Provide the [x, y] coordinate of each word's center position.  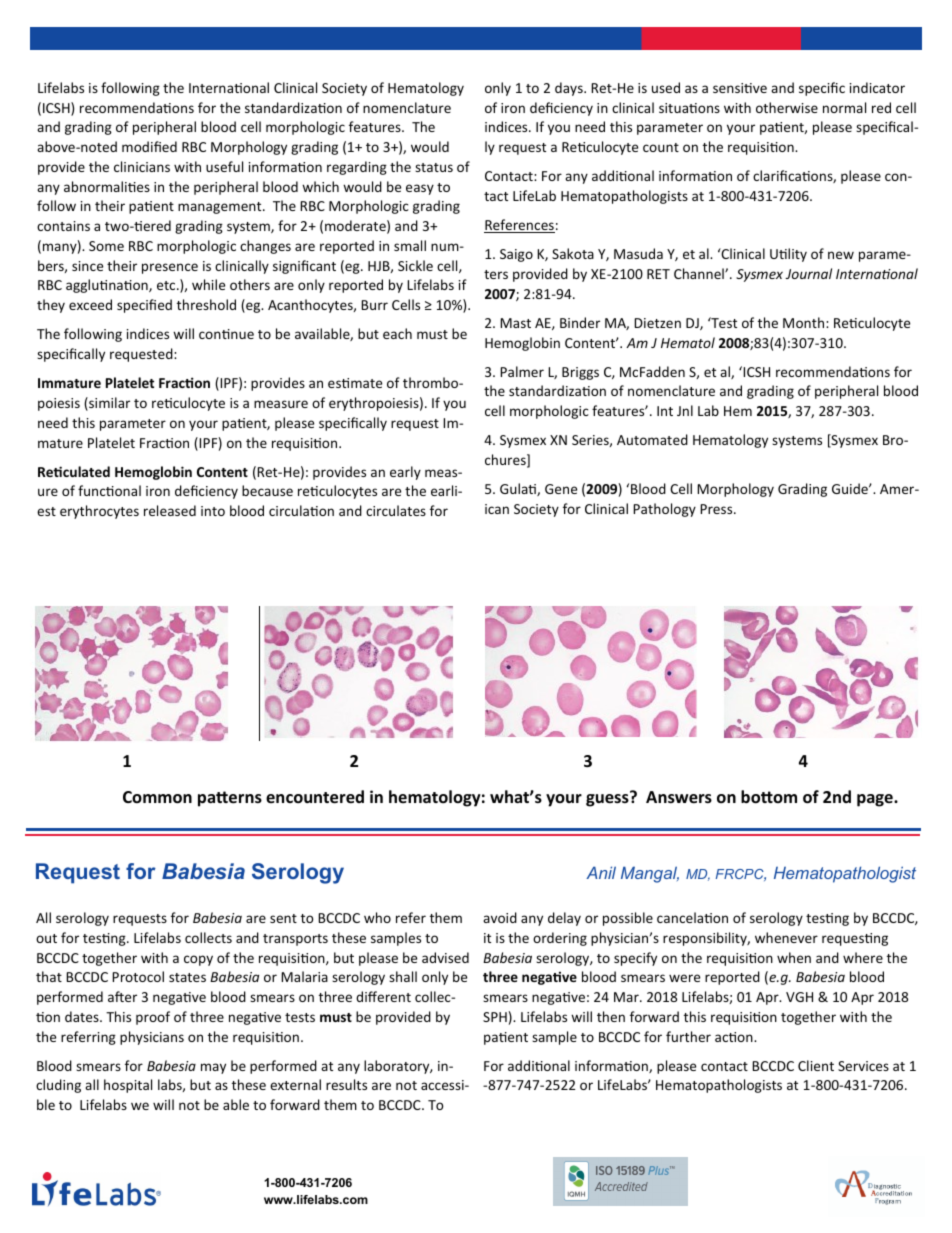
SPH [495, 1017]
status [434, 167]
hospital [128, 1086]
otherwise [787, 107]
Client [816, 1065]
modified [149, 146]
